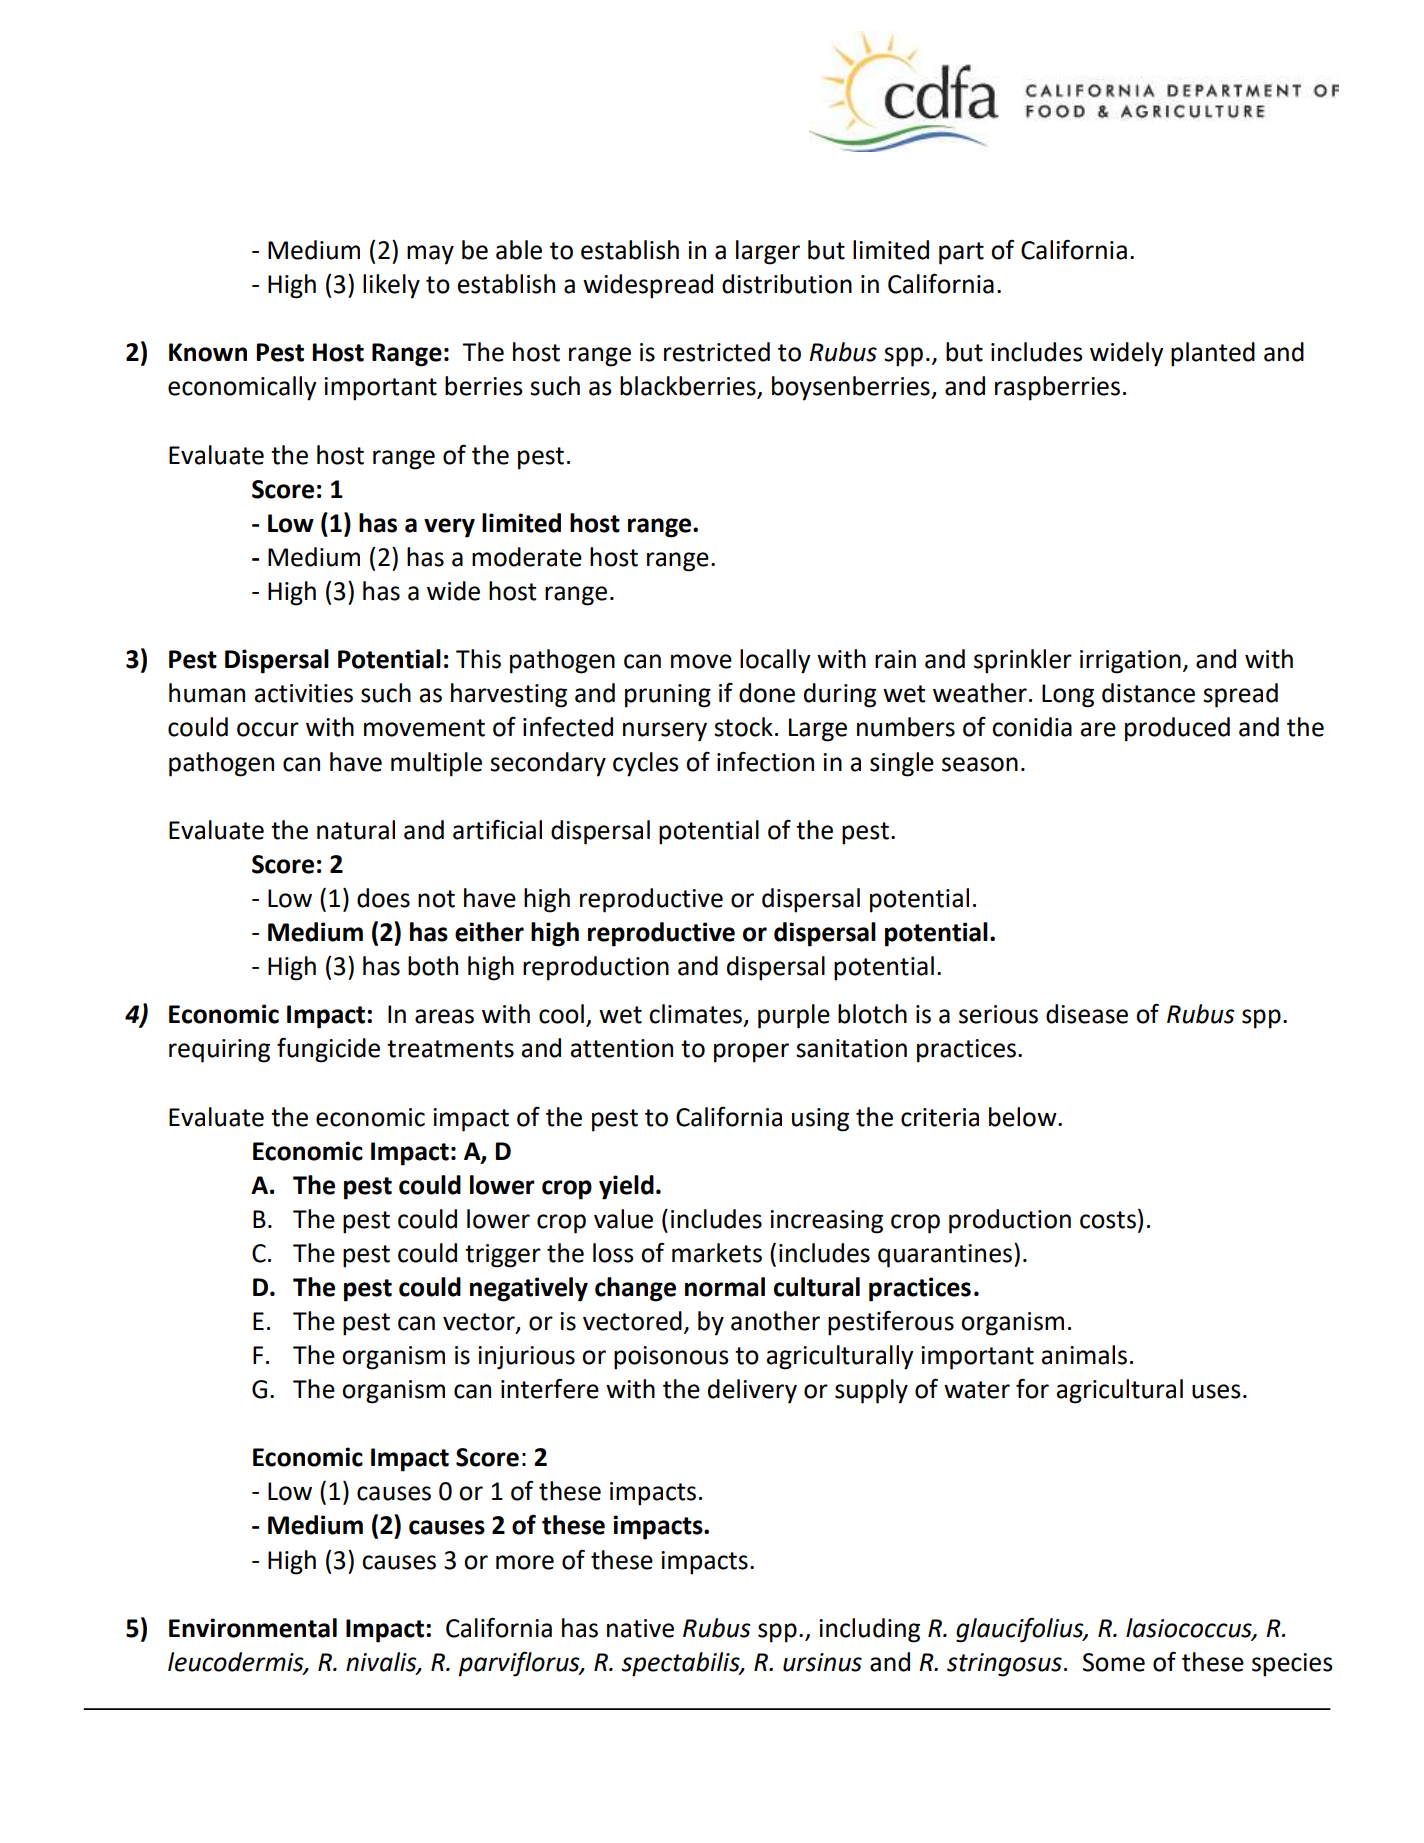  What do you see at coordinates (253, 1628) in the screenshot?
I see `Environmental` at bounding box center [253, 1628].
